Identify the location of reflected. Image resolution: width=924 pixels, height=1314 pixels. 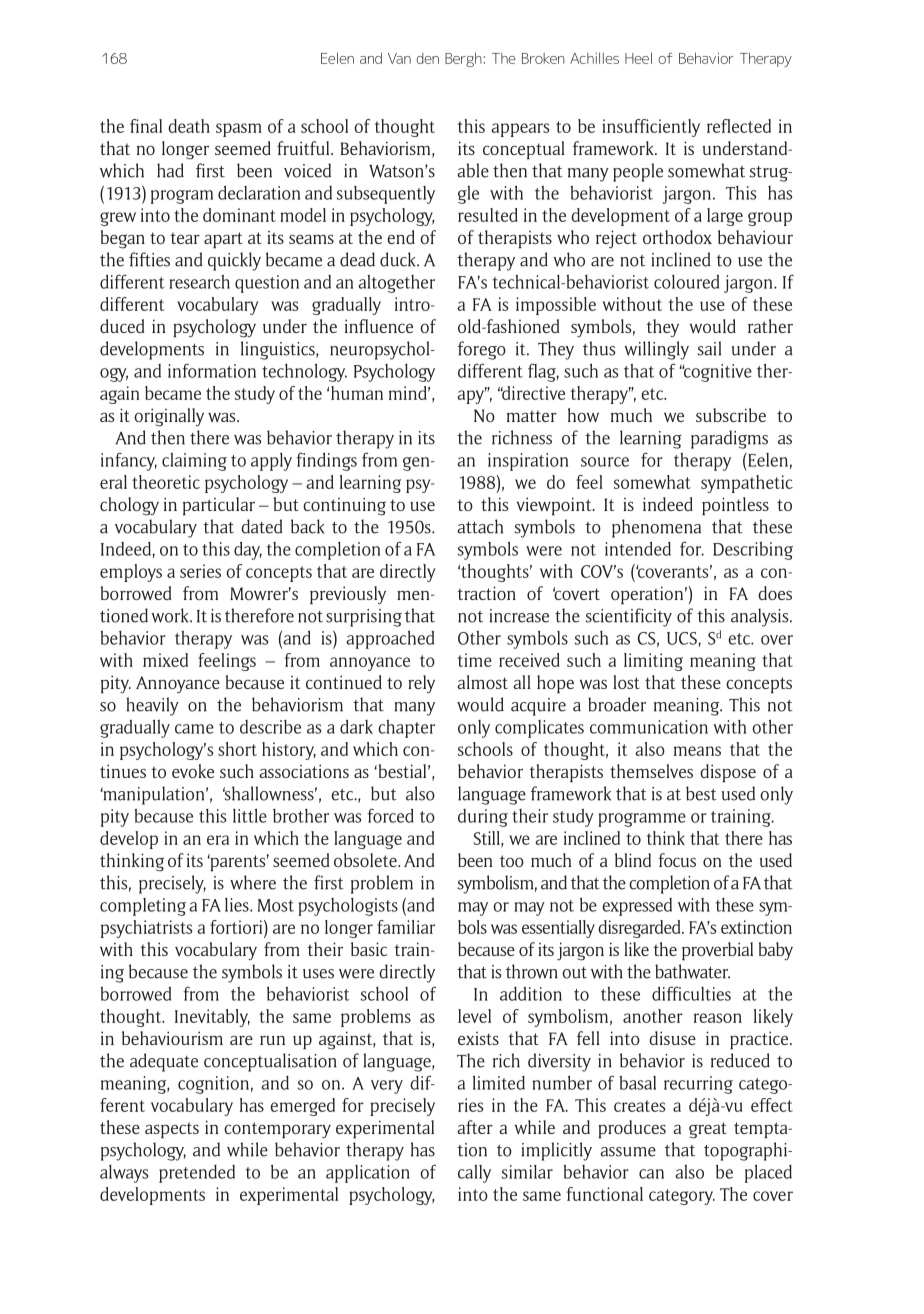
(739, 126).
